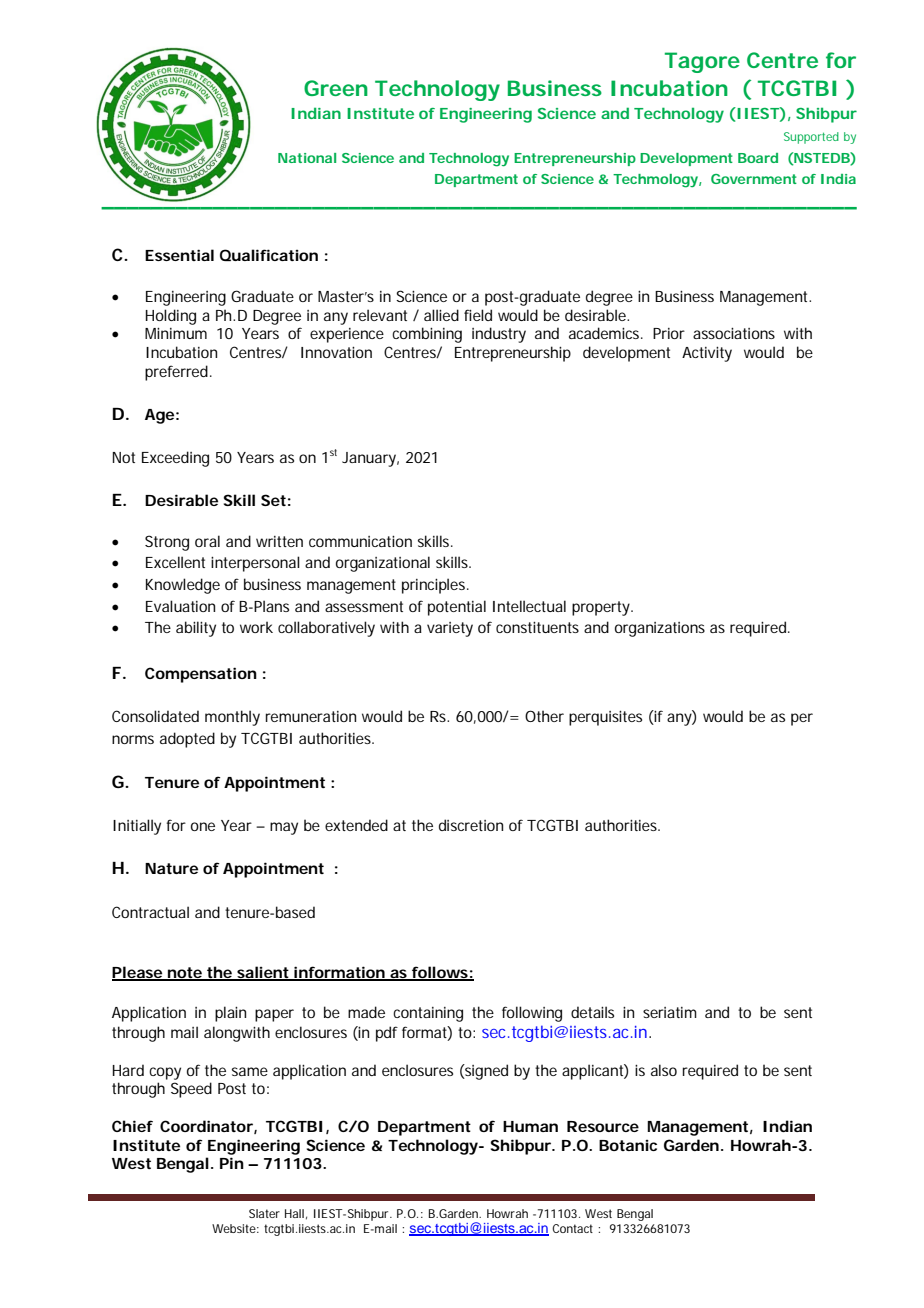 The image size is (924, 1308). I want to click on variety, so click(450, 629).
